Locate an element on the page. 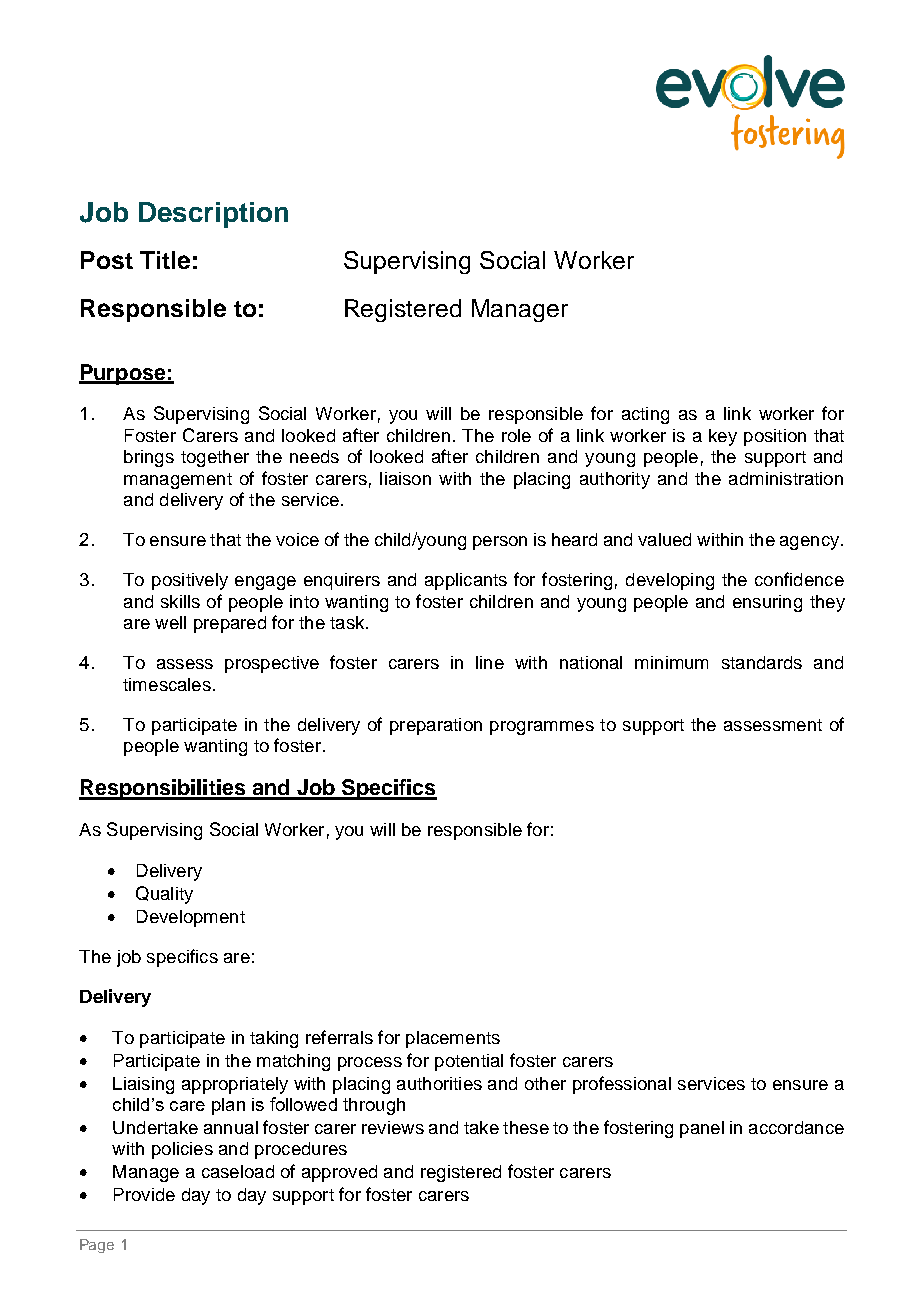 The image size is (924, 1308). Title is located at coordinates (165, 260).
